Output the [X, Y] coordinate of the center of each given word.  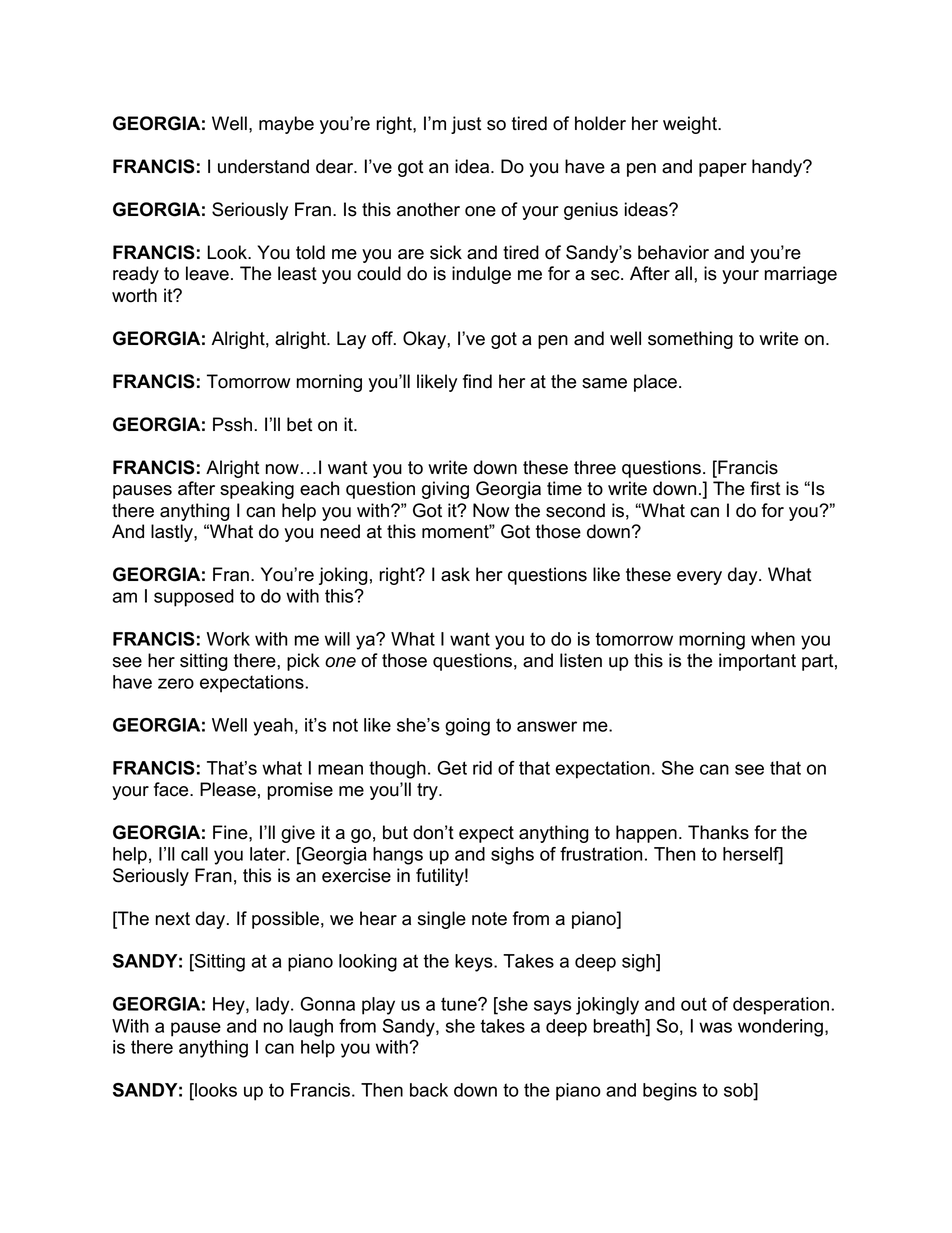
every [699, 578]
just [466, 125]
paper [723, 170]
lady [274, 1006]
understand [263, 166]
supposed [194, 598]
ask [455, 574]
